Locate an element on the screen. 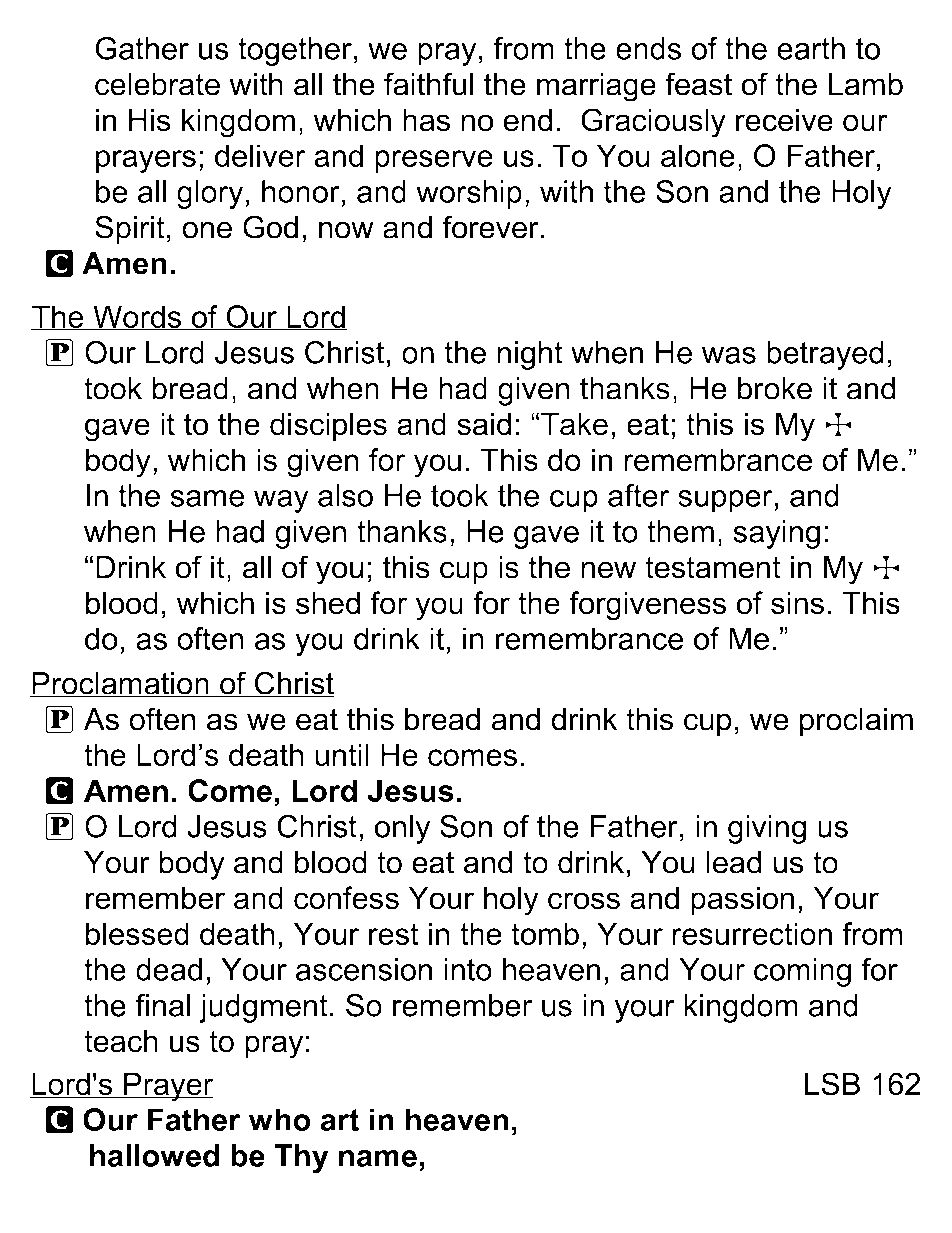 The image size is (952, 1233). LSB is located at coordinates (832, 1084).
